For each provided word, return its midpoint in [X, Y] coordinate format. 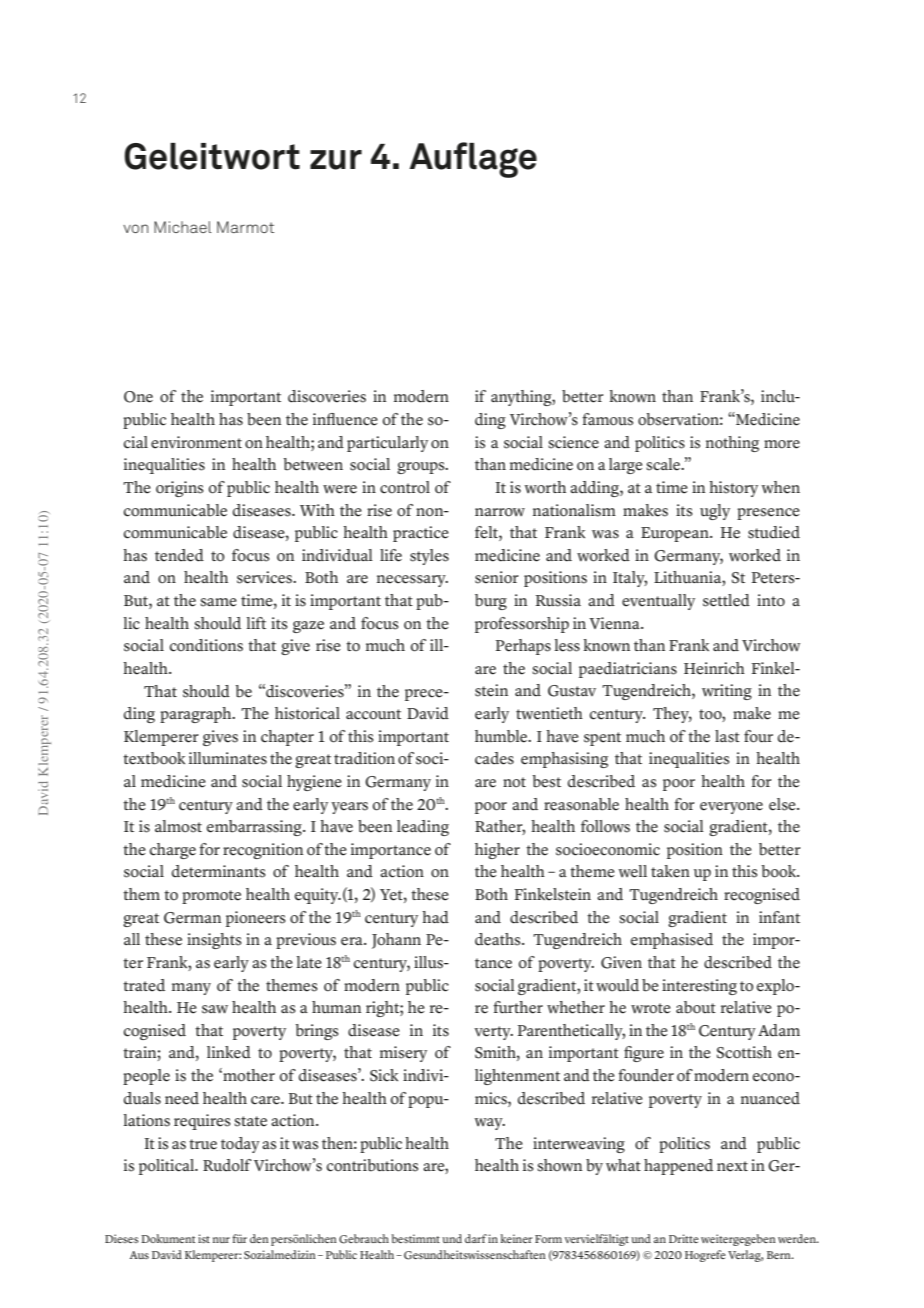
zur [336, 160]
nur [221, 1240]
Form [548, 1239]
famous [608, 419]
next [732, 1166]
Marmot [245, 227]
